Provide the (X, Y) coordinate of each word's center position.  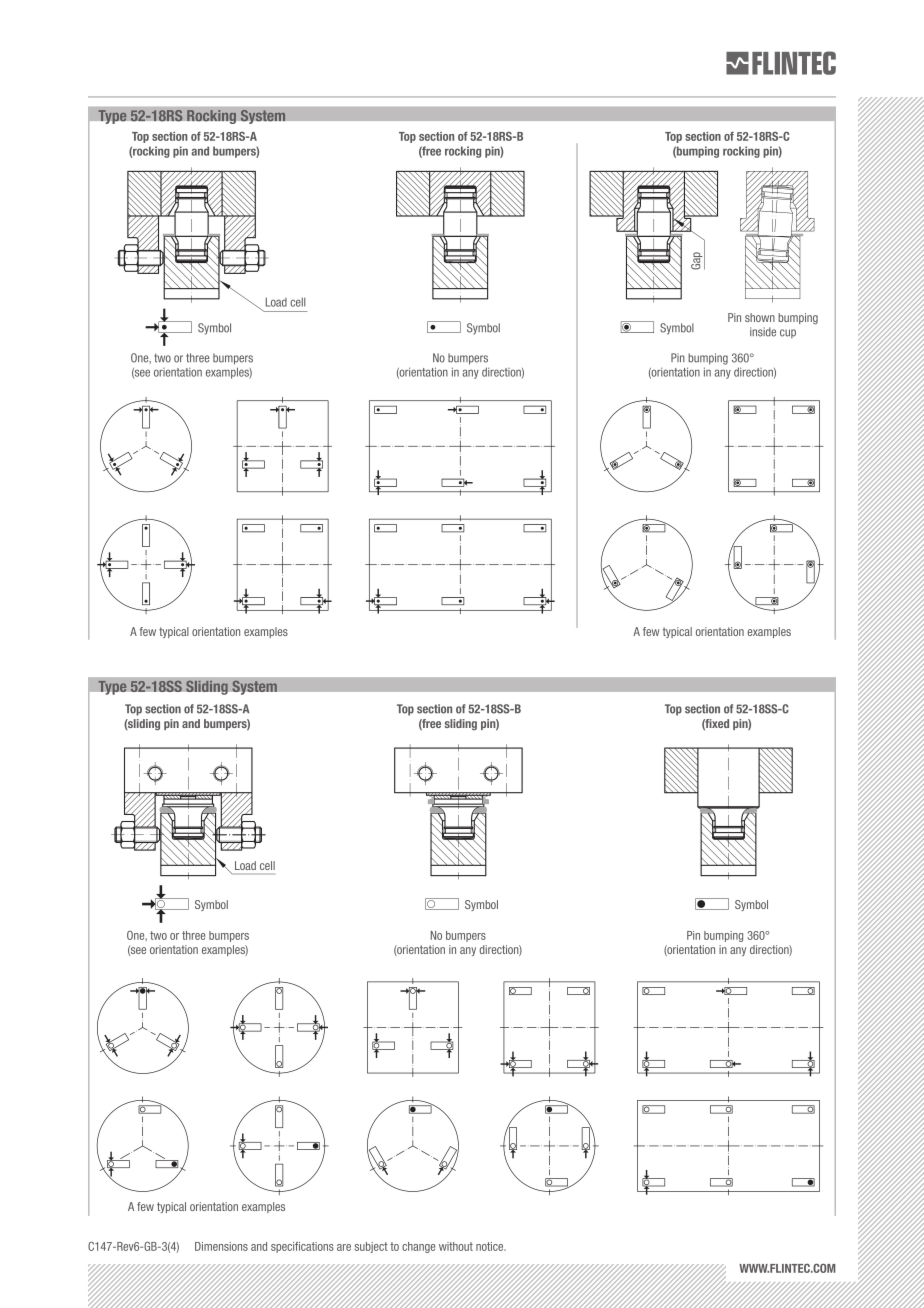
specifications (302, 1247)
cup (788, 334)
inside (763, 332)
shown (760, 317)
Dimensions (221, 1246)
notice (491, 1246)
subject (371, 1247)
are (344, 1247)
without (456, 1246)
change (418, 1247)
